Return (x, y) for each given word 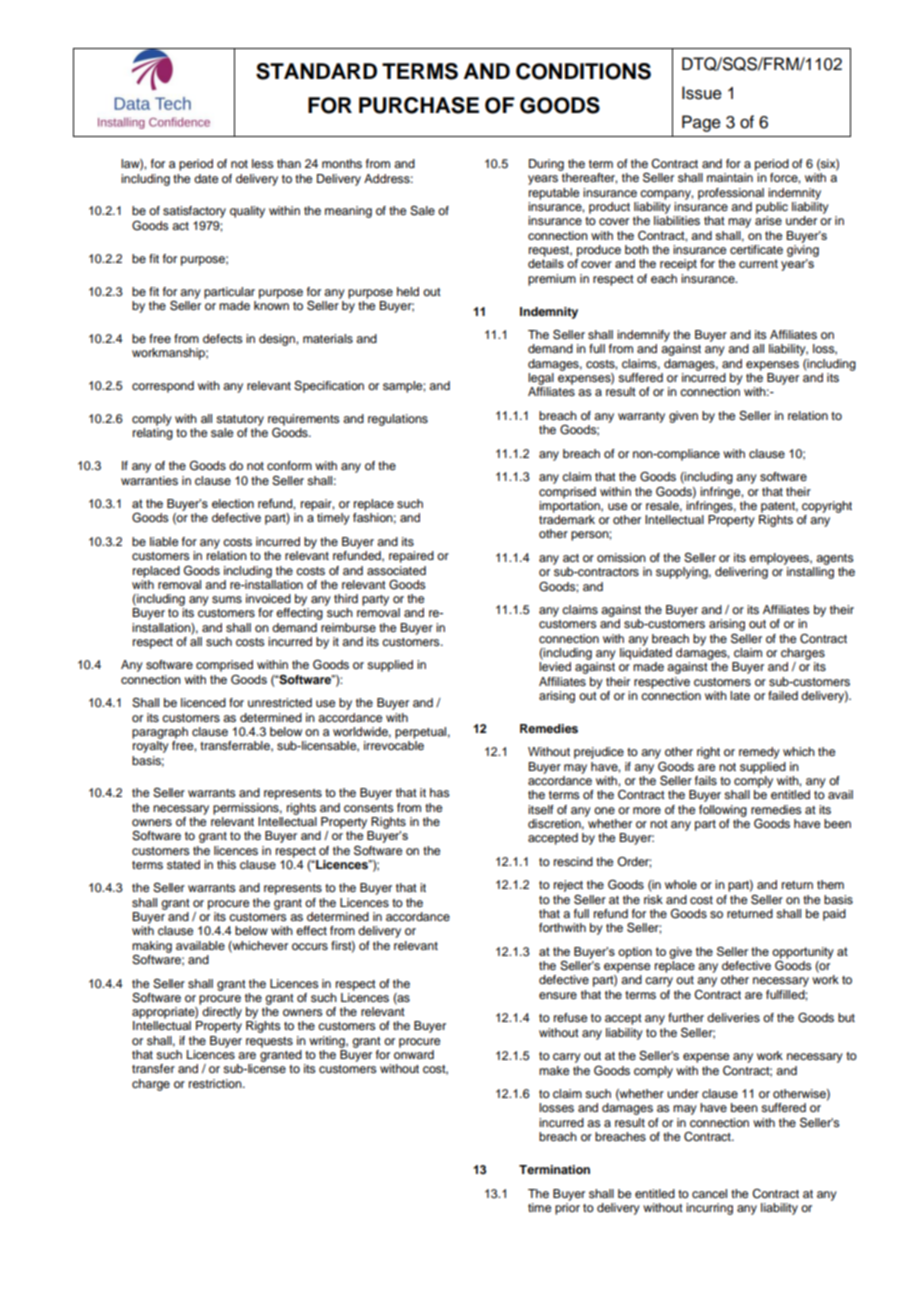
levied (555, 666)
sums (227, 599)
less (263, 163)
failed (783, 695)
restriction (216, 1083)
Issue (702, 93)
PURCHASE (419, 105)
